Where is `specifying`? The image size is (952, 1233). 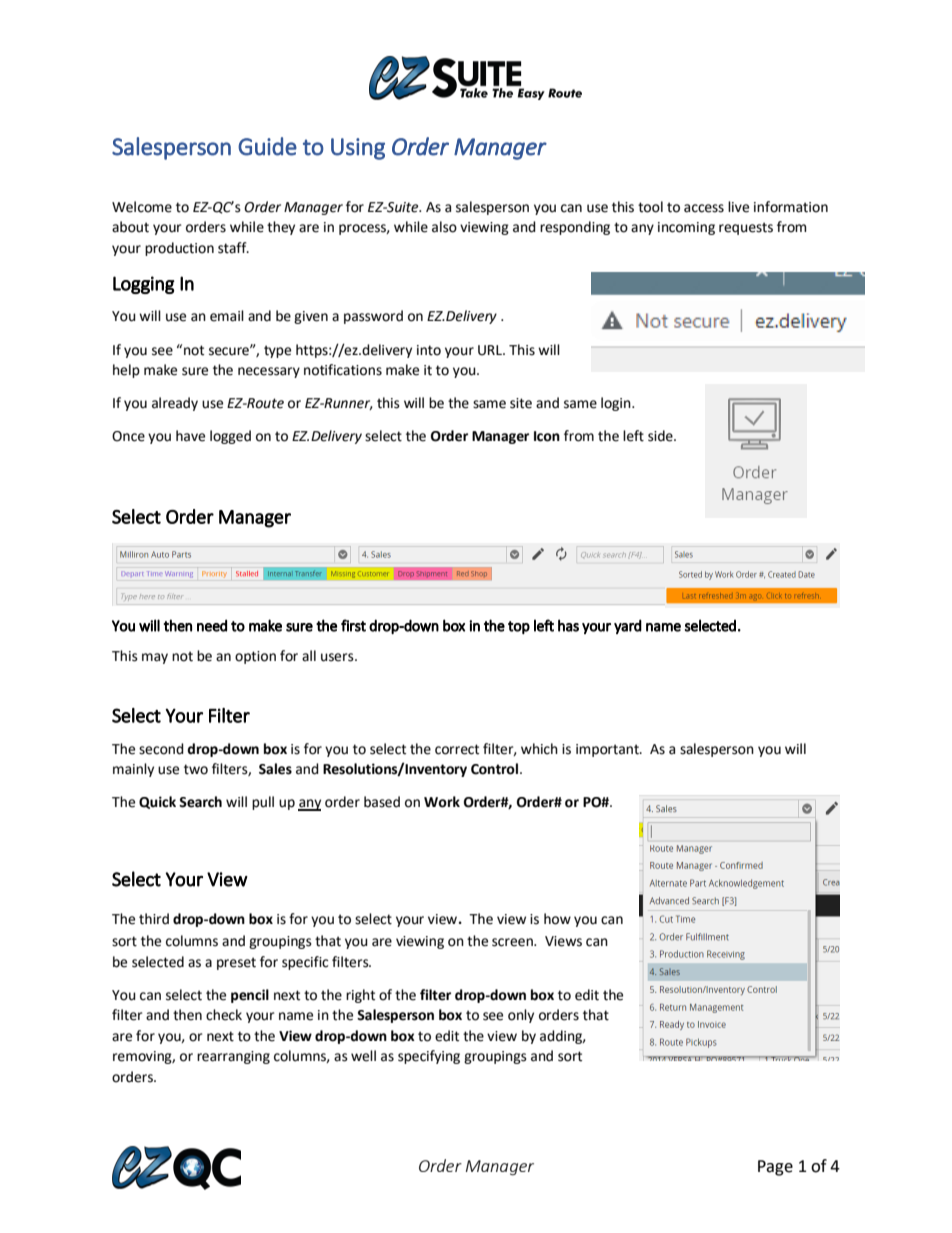 specifying is located at coordinates (429, 1057).
